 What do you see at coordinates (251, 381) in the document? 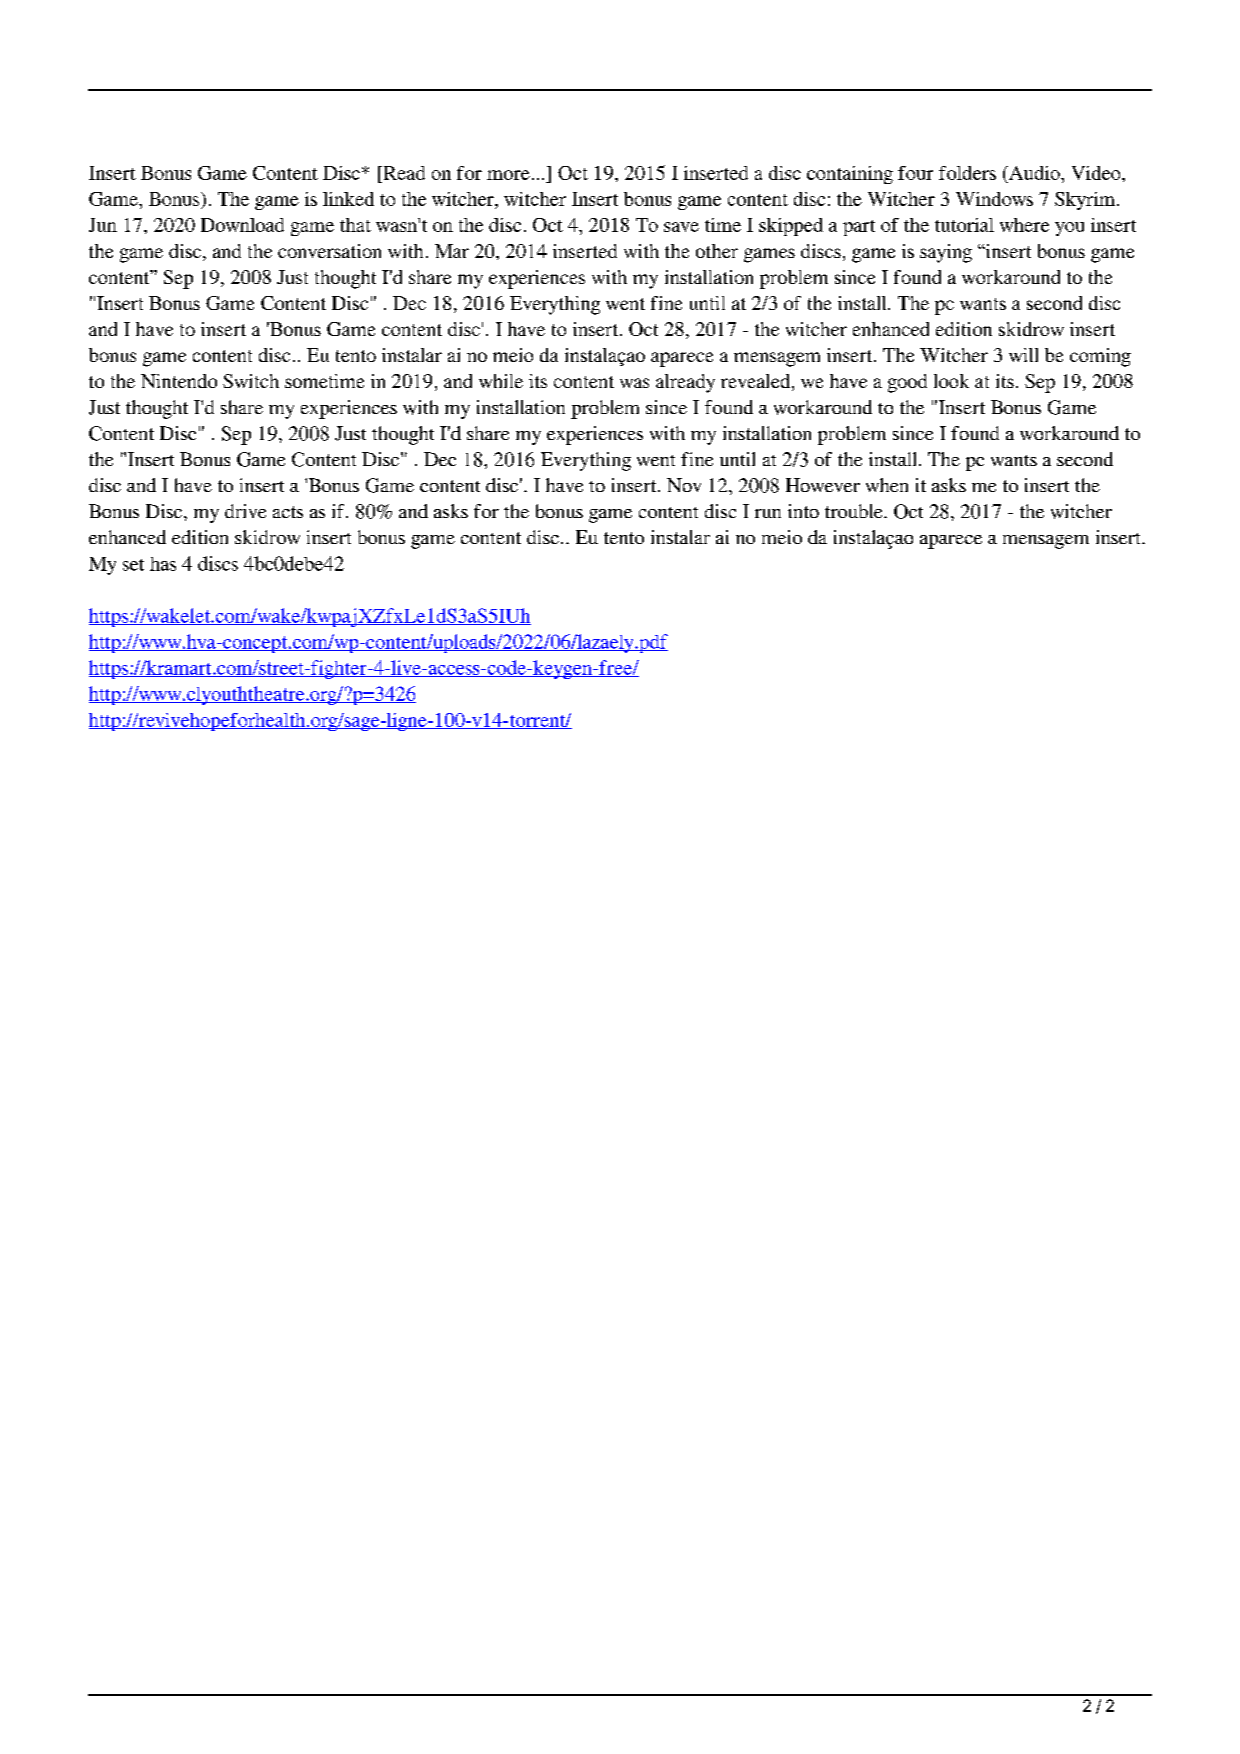
I see `Switch` at bounding box center [251, 381].
